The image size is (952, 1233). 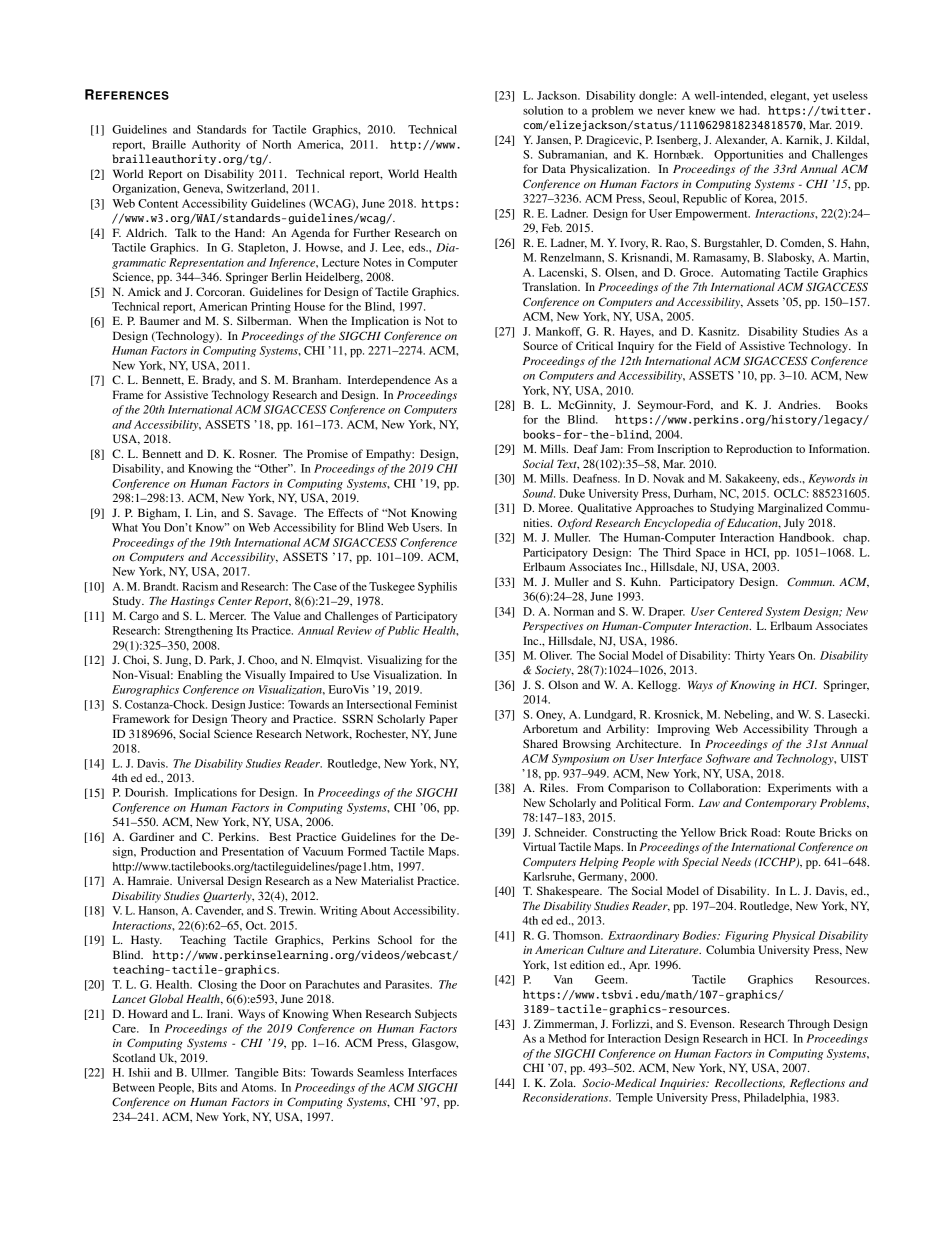 I want to click on Interdependence, so click(x=389, y=381).
